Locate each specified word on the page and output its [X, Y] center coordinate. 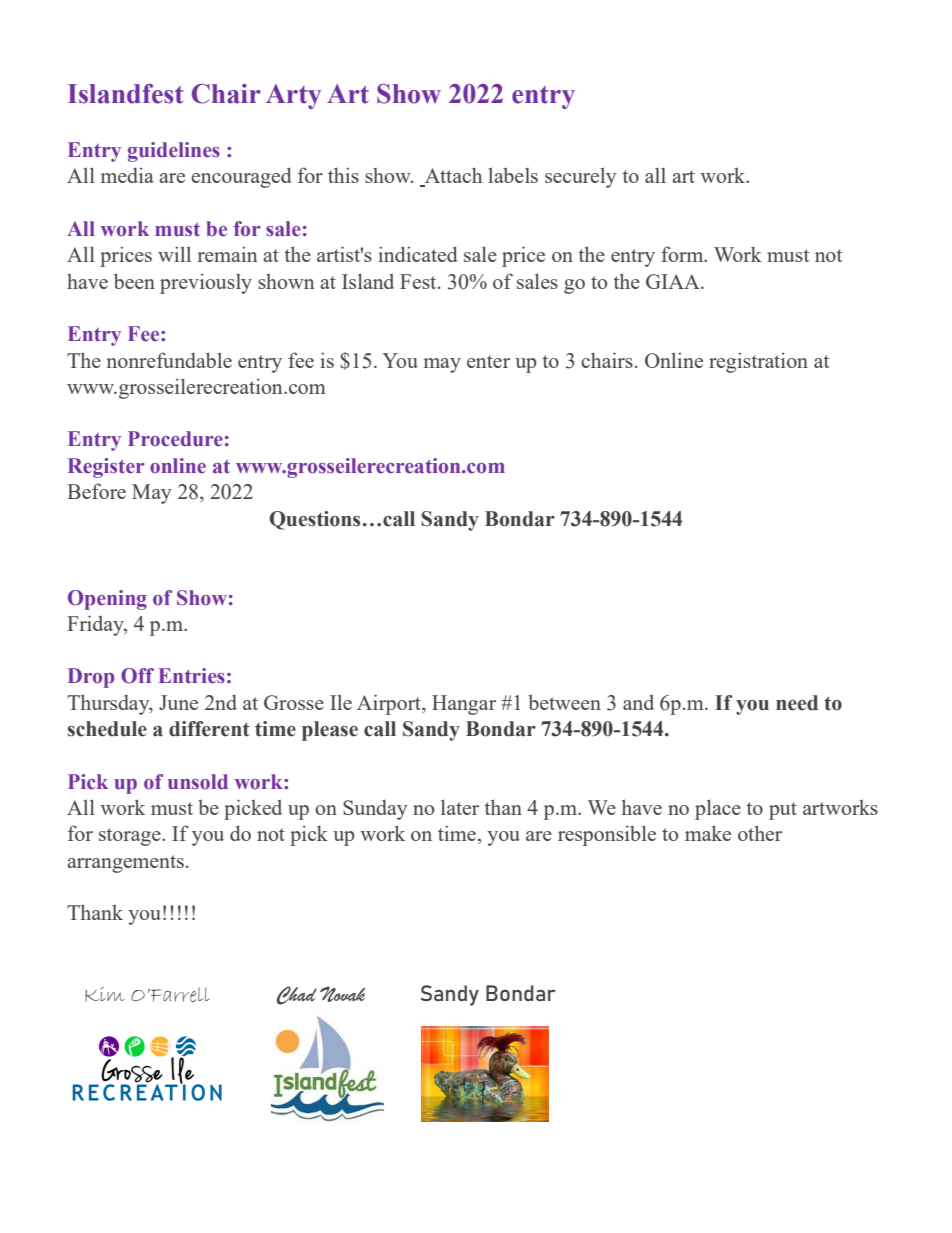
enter [488, 361]
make [708, 833]
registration [758, 362]
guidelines [174, 152]
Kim [104, 994]
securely [581, 177]
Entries [191, 676]
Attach [452, 176]
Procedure [175, 439]
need [797, 703]
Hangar [464, 705]
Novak [342, 994]
